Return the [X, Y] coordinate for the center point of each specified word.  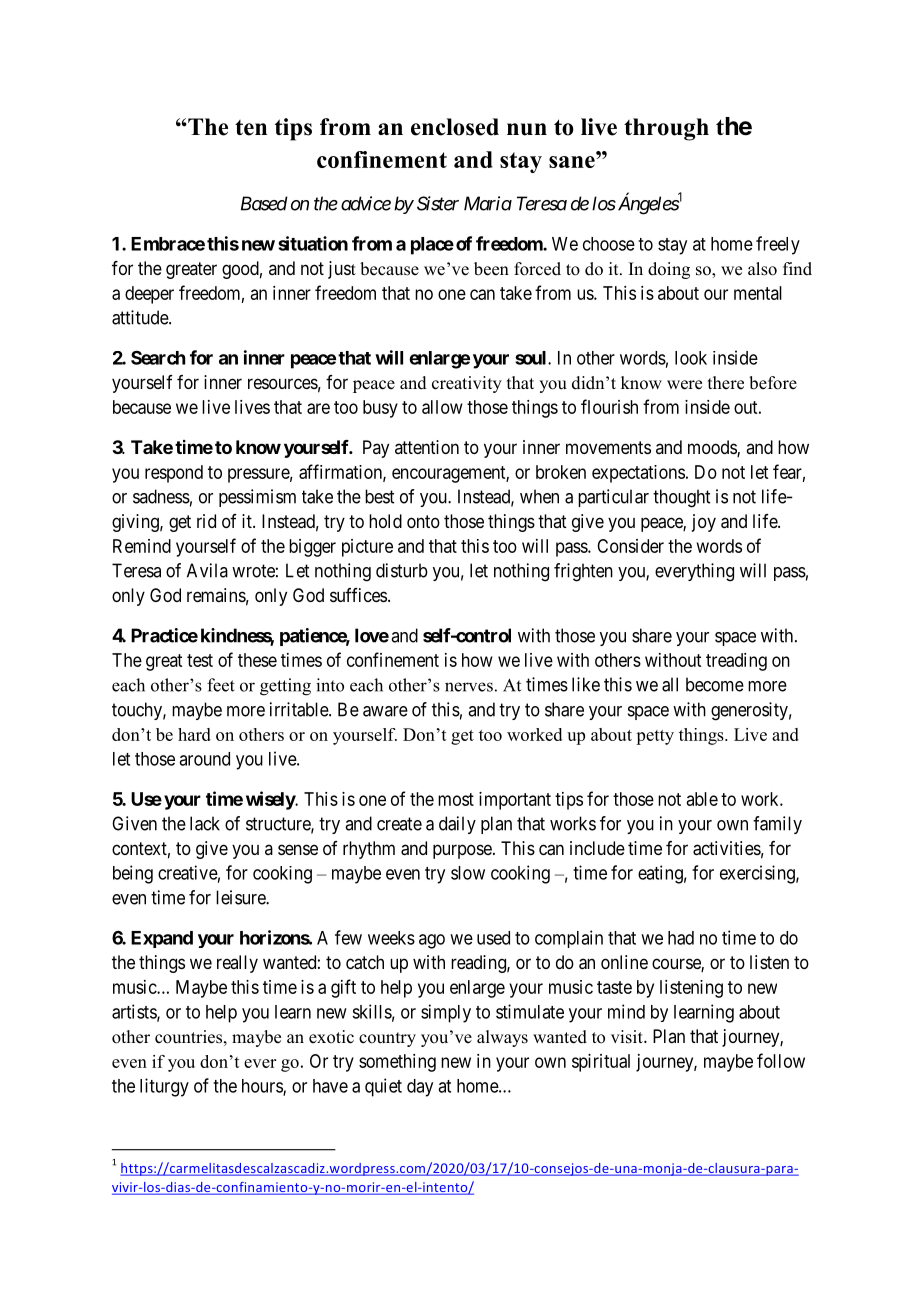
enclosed [455, 127]
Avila [207, 570]
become [715, 684]
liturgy [164, 1087]
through [666, 129]
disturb [402, 570]
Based [264, 203]
